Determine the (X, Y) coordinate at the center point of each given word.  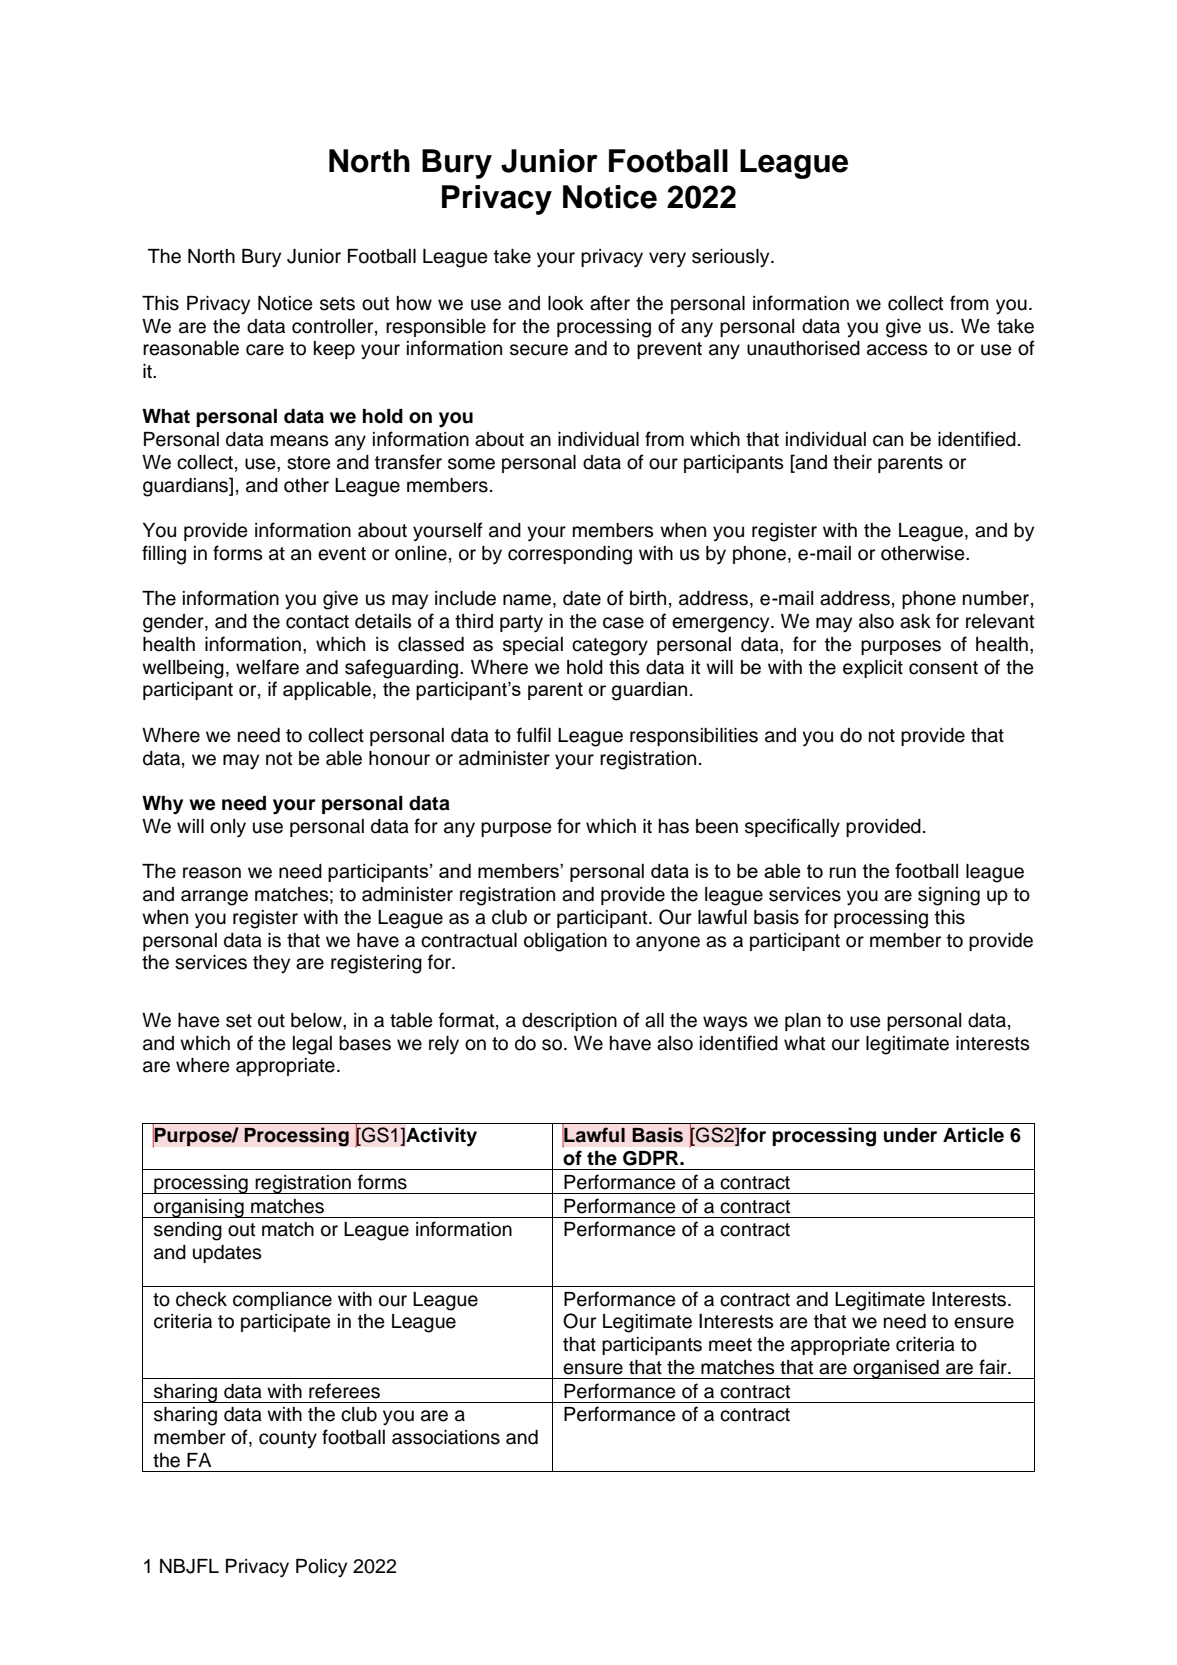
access (897, 350)
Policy (321, 1568)
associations (446, 1437)
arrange (214, 898)
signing (949, 896)
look (566, 303)
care (265, 350)
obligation (565, 942)
